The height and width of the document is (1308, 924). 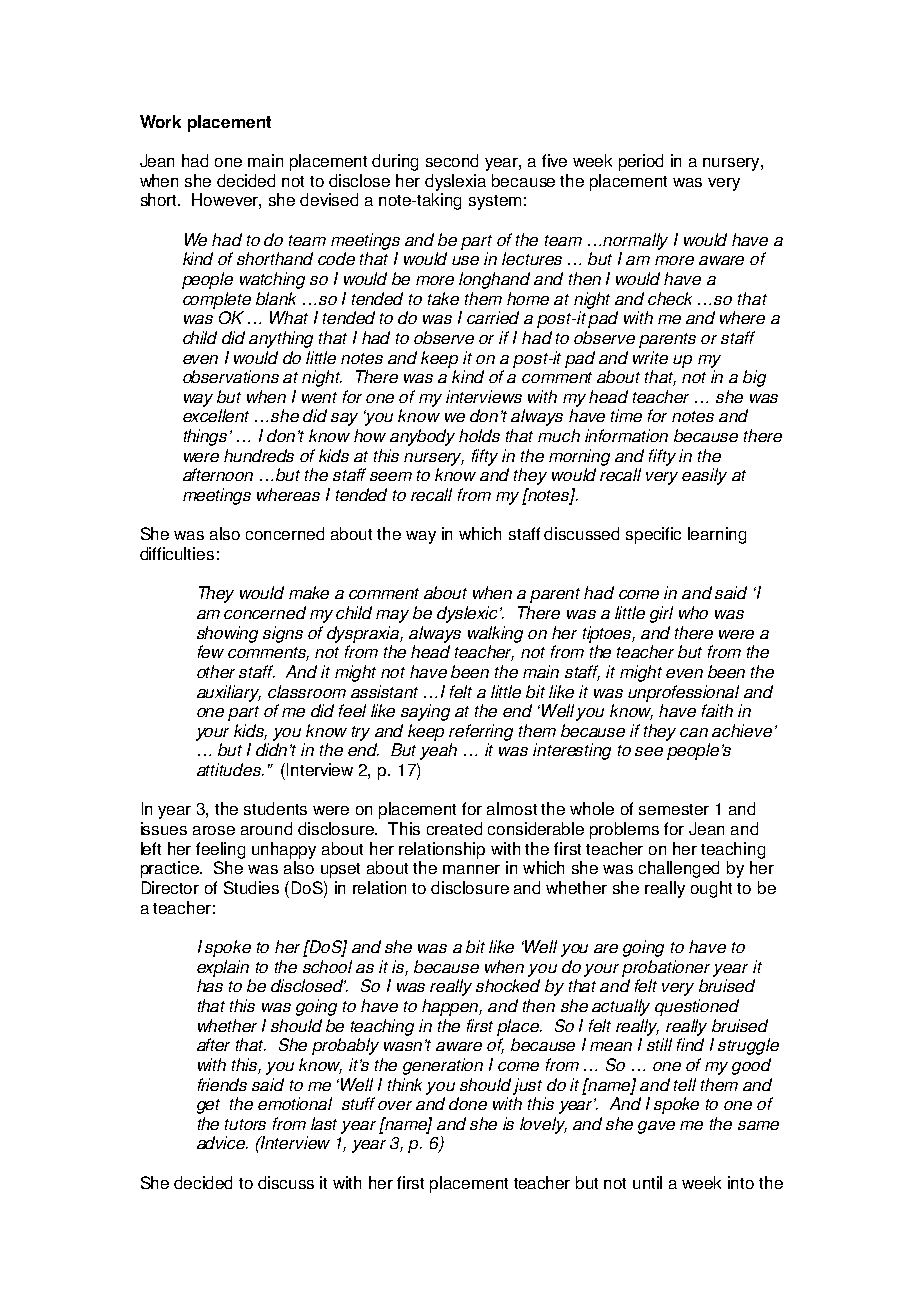 What do you see at coordinates (711, 889) in the document?
I see `ought` at bounding box center [711, 889].
